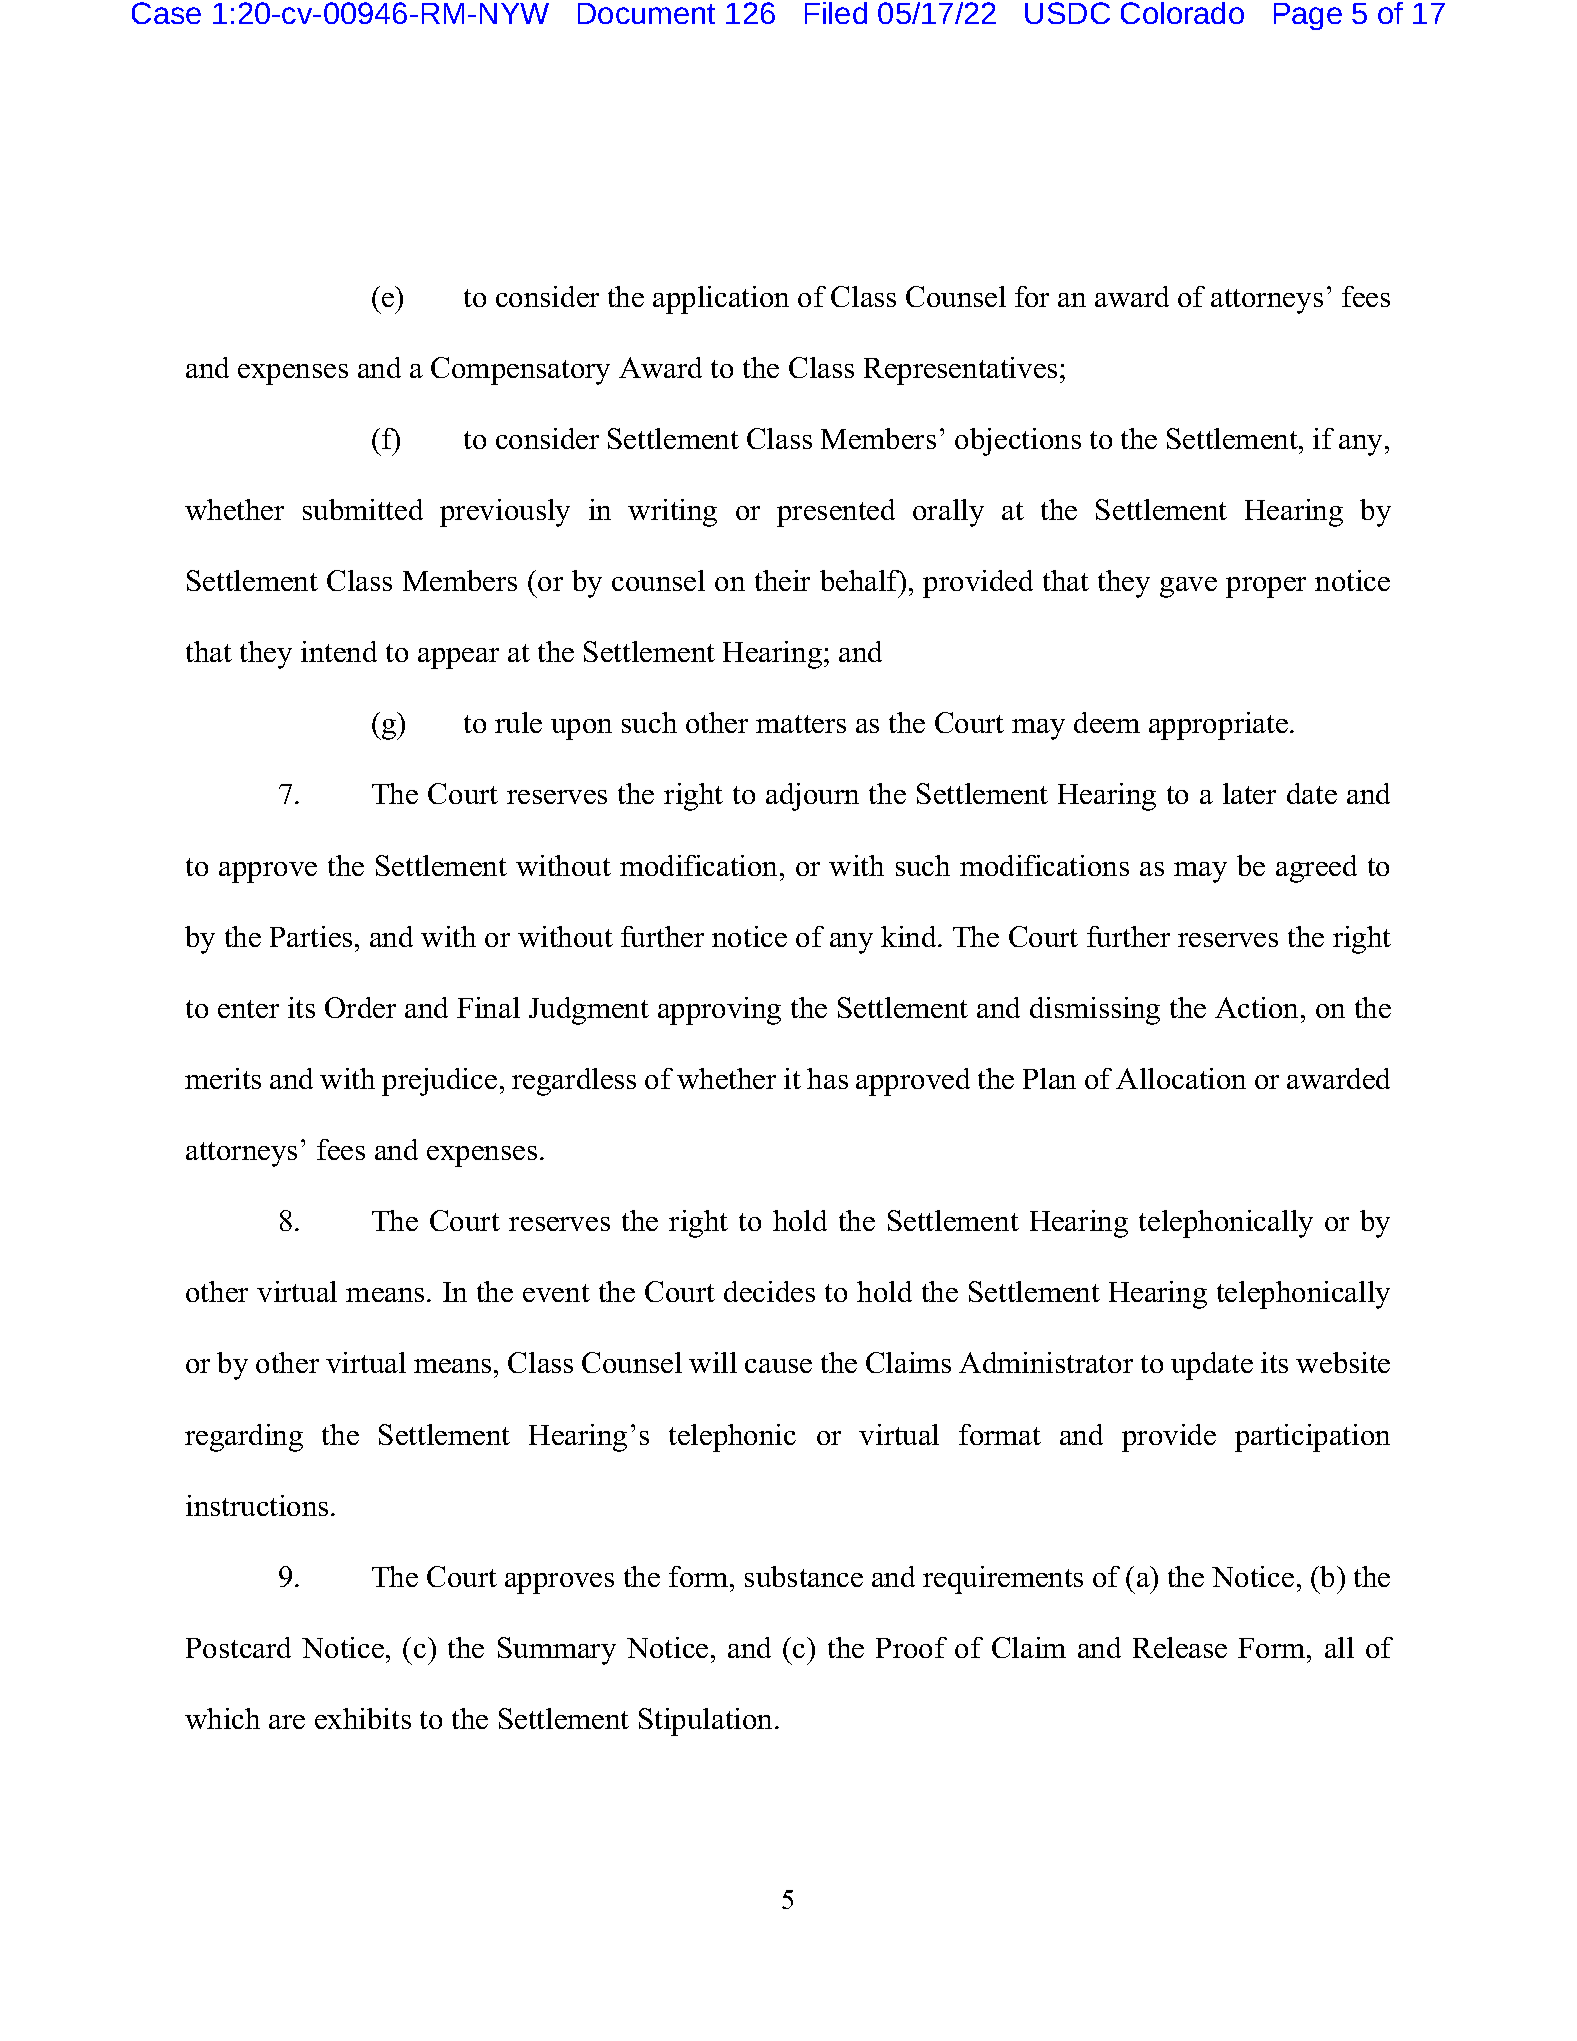  Describe the element at coordinates (166, 13) in the page. I see `Case` at that location.
